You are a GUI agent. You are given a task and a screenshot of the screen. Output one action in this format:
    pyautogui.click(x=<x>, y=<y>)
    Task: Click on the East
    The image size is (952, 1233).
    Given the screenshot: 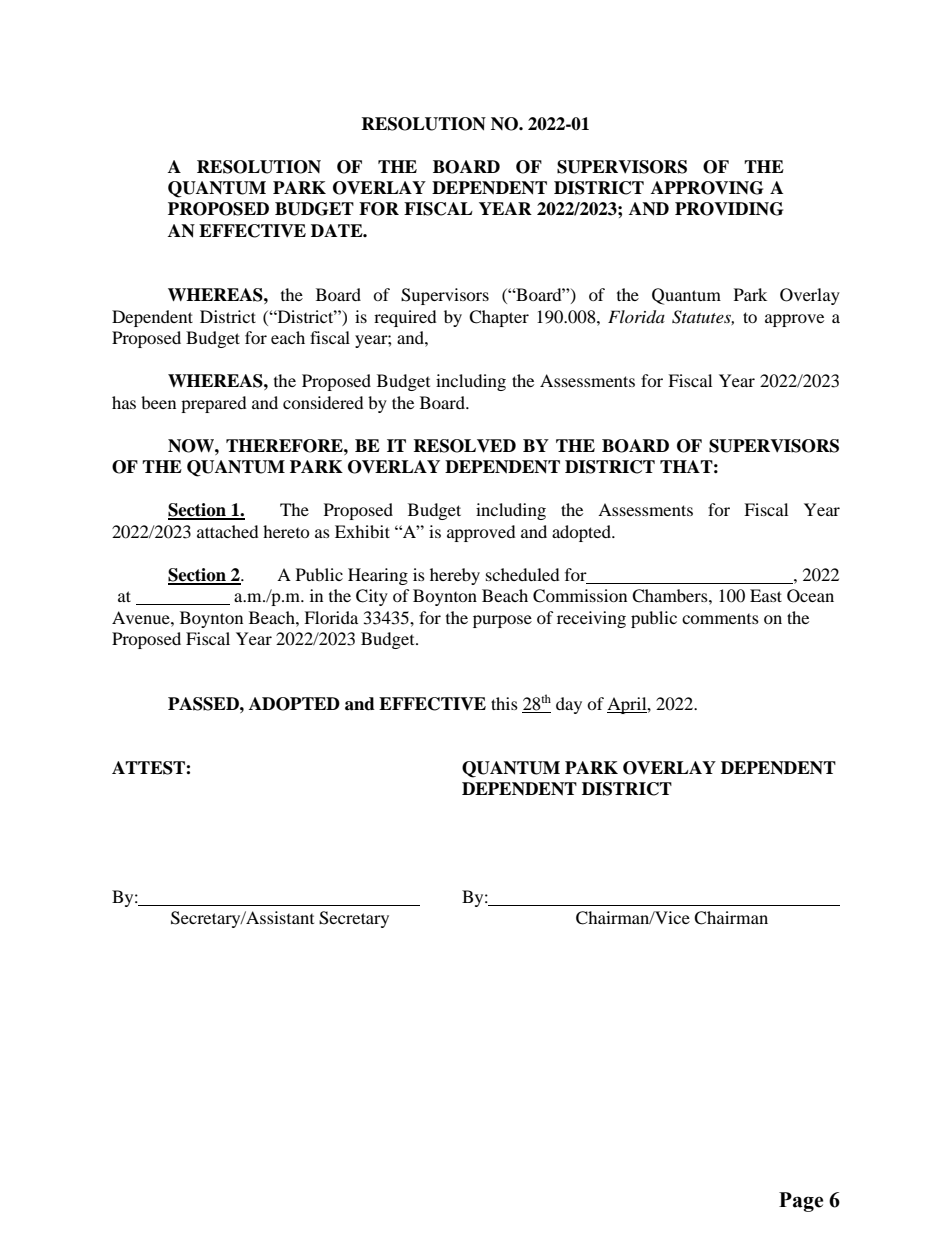 What is the action you would take?
    pyautogui.click(x=766, y=595)
